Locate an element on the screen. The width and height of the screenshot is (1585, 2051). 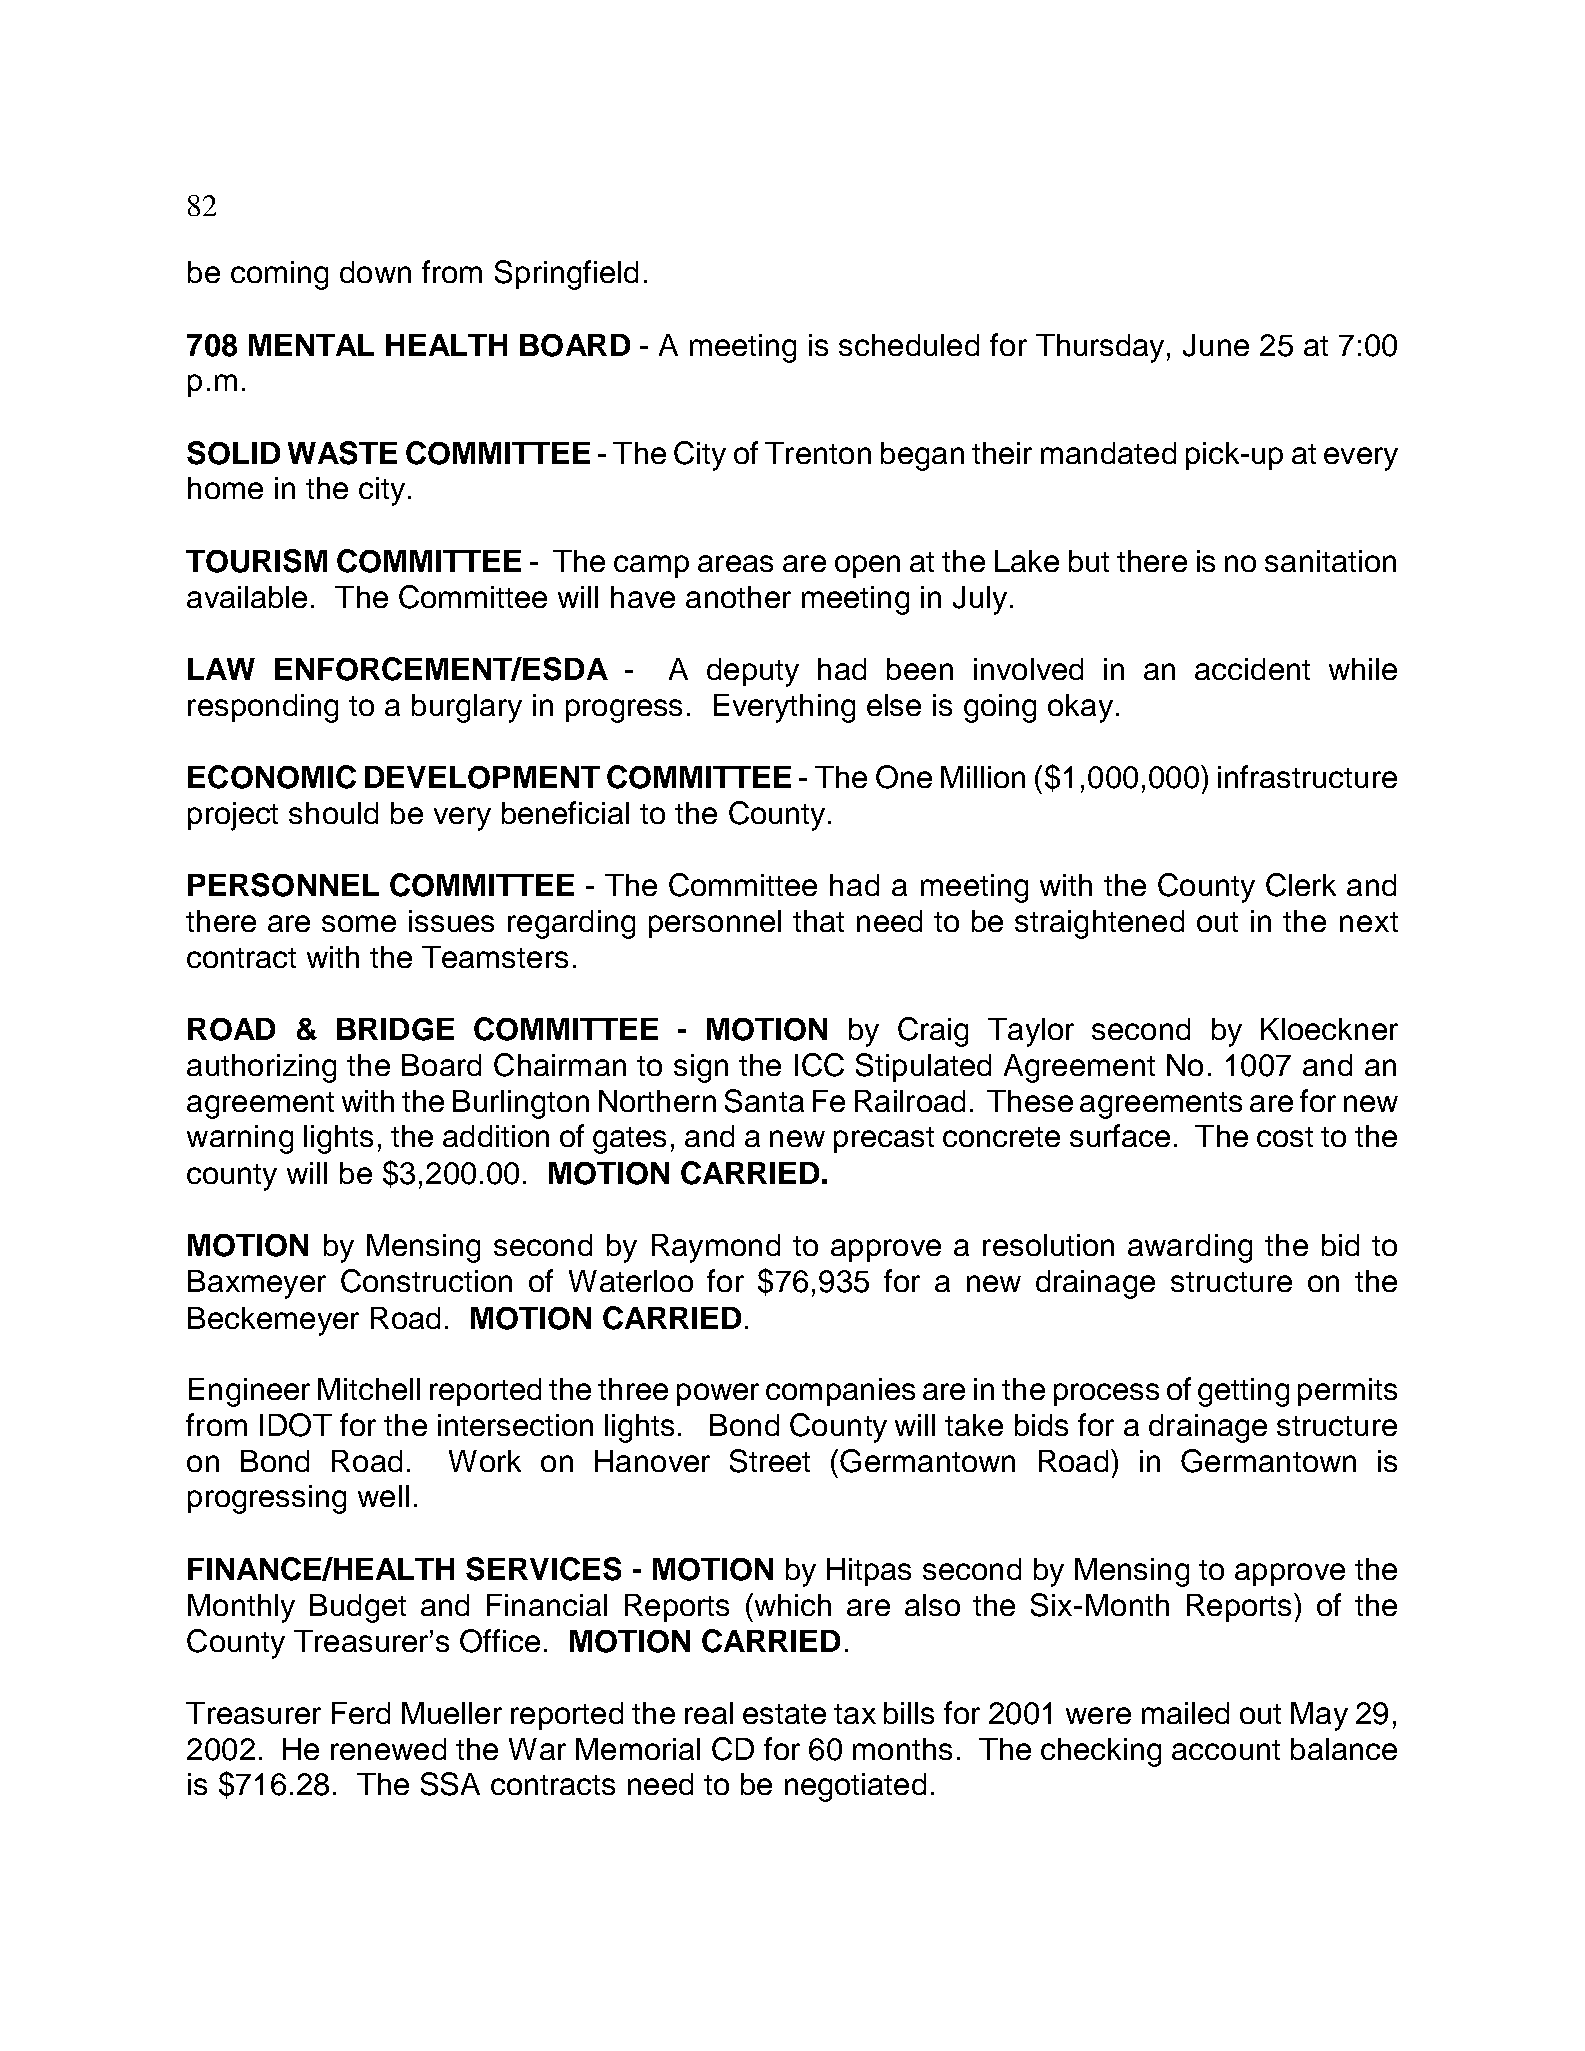
account is located at coordinates (1226, 1750).
